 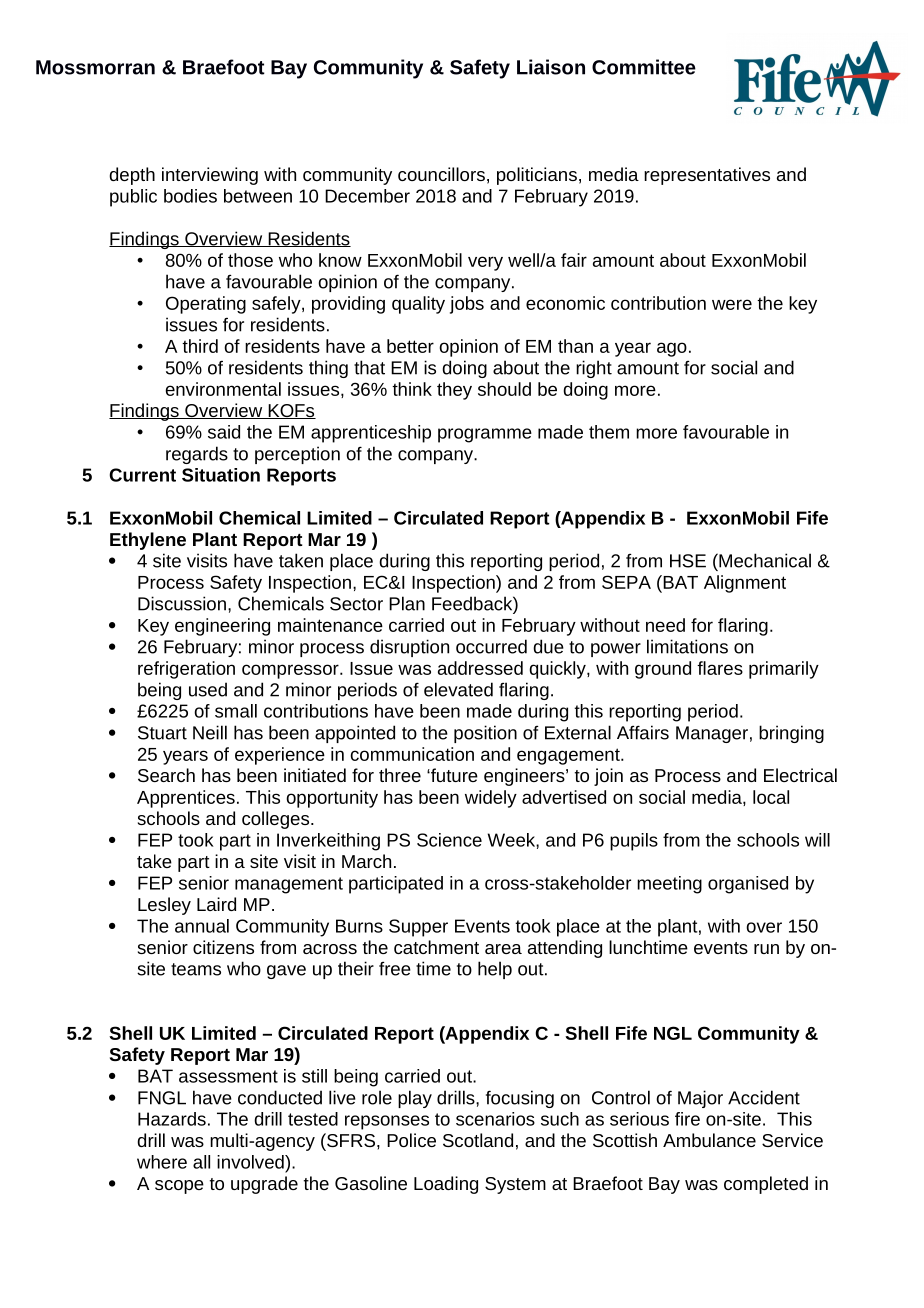 What do you see at coordinates (222, 627) in the image?
I see `engineering` at bounding box center [222, 627].
